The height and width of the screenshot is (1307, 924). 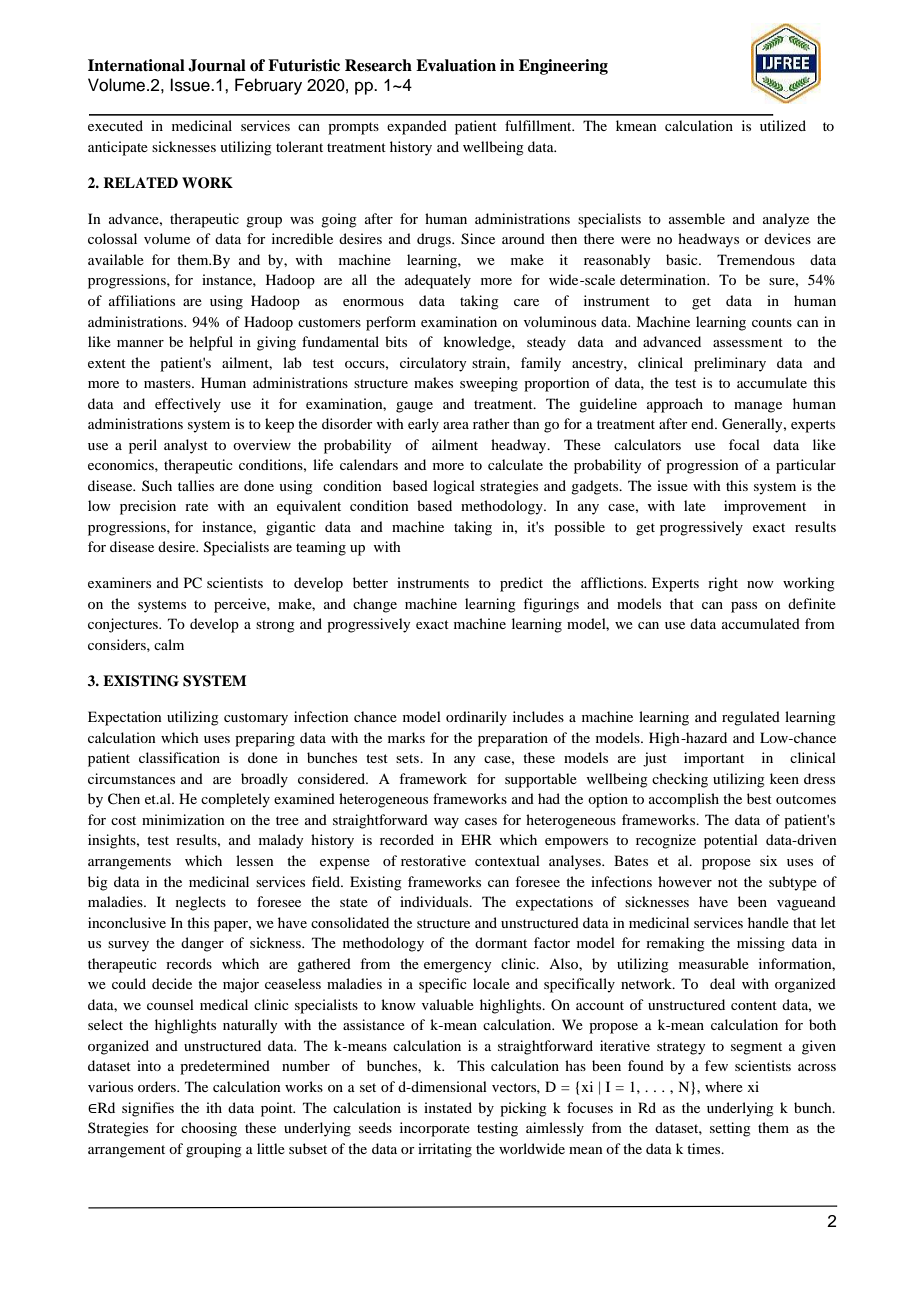 I want to click on pass, so click(x=744, y=607).
